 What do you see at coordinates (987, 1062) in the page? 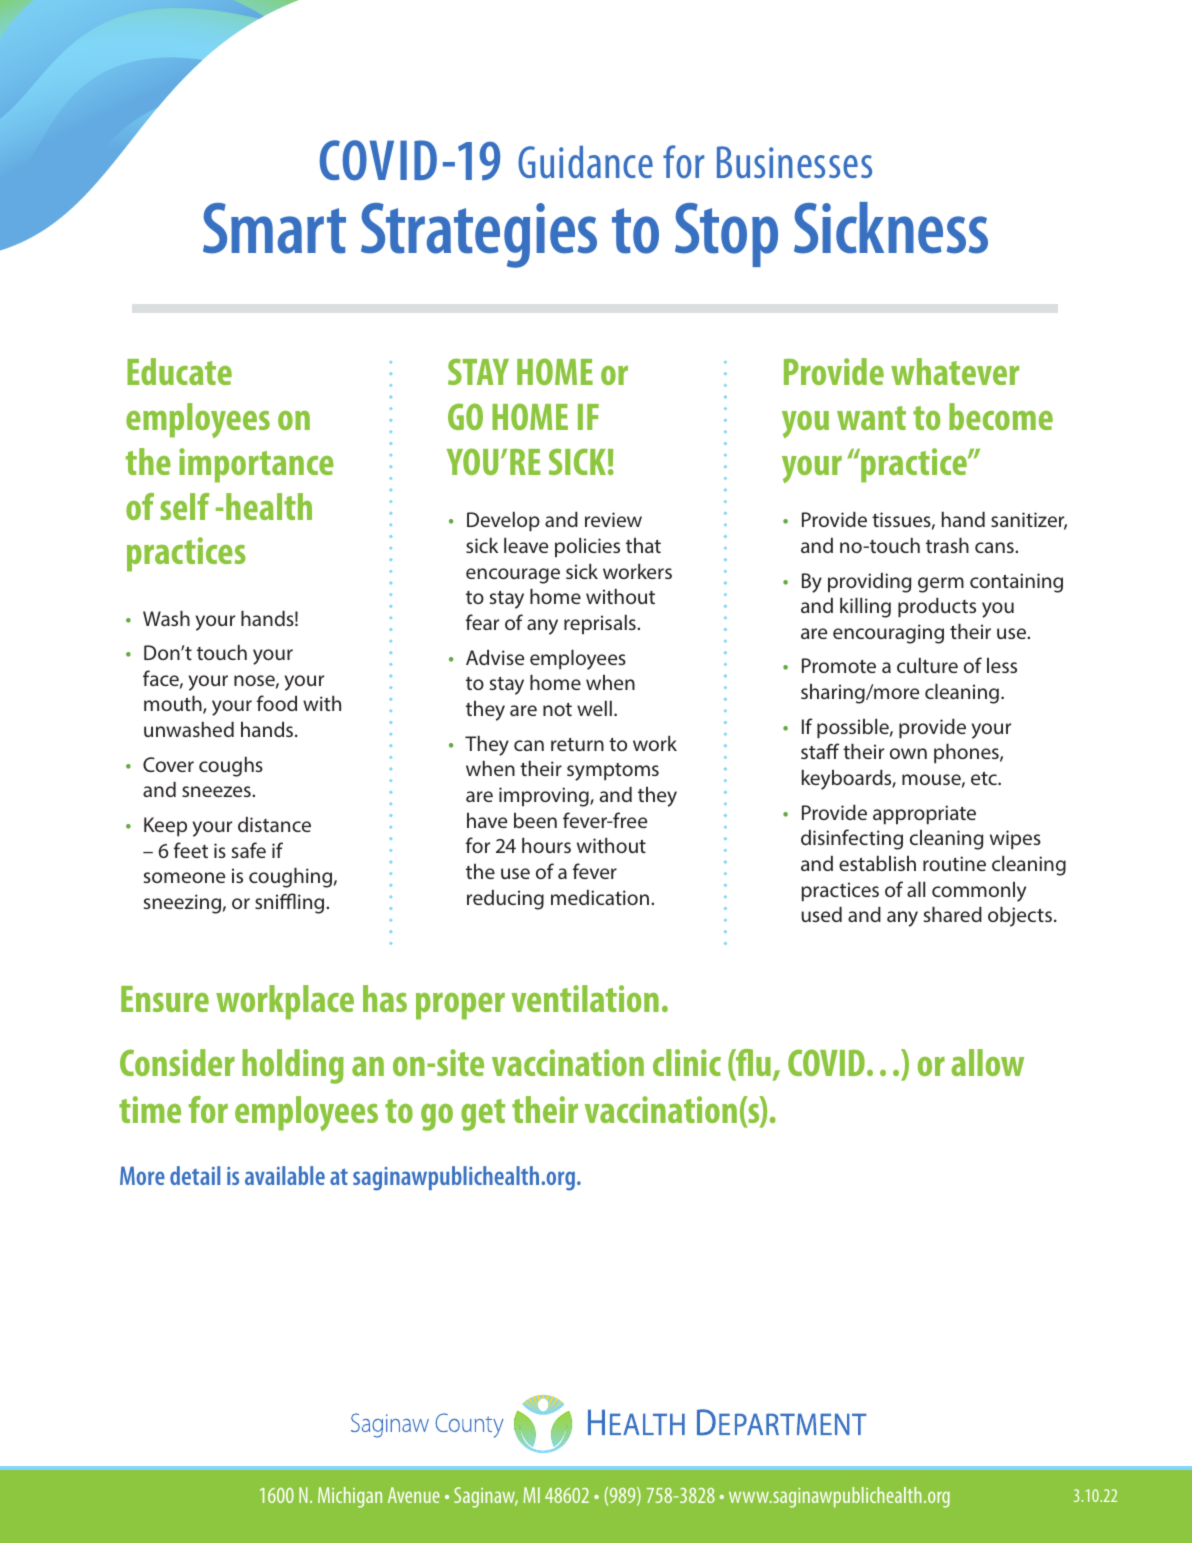
I see `allow` at bounding box center [987, 1062].
